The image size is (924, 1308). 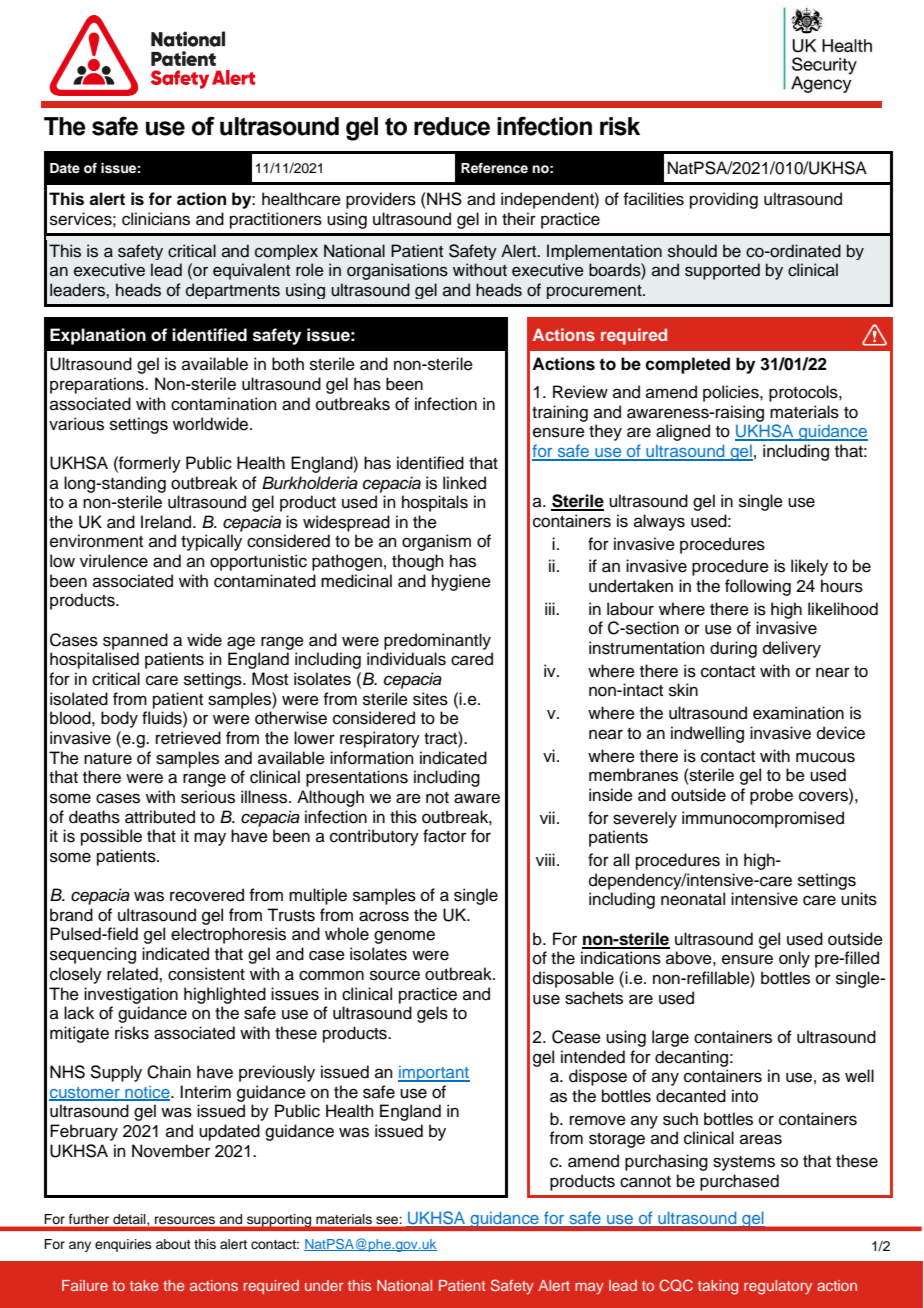 I want to click on sites, so click(x=430, y=699).
